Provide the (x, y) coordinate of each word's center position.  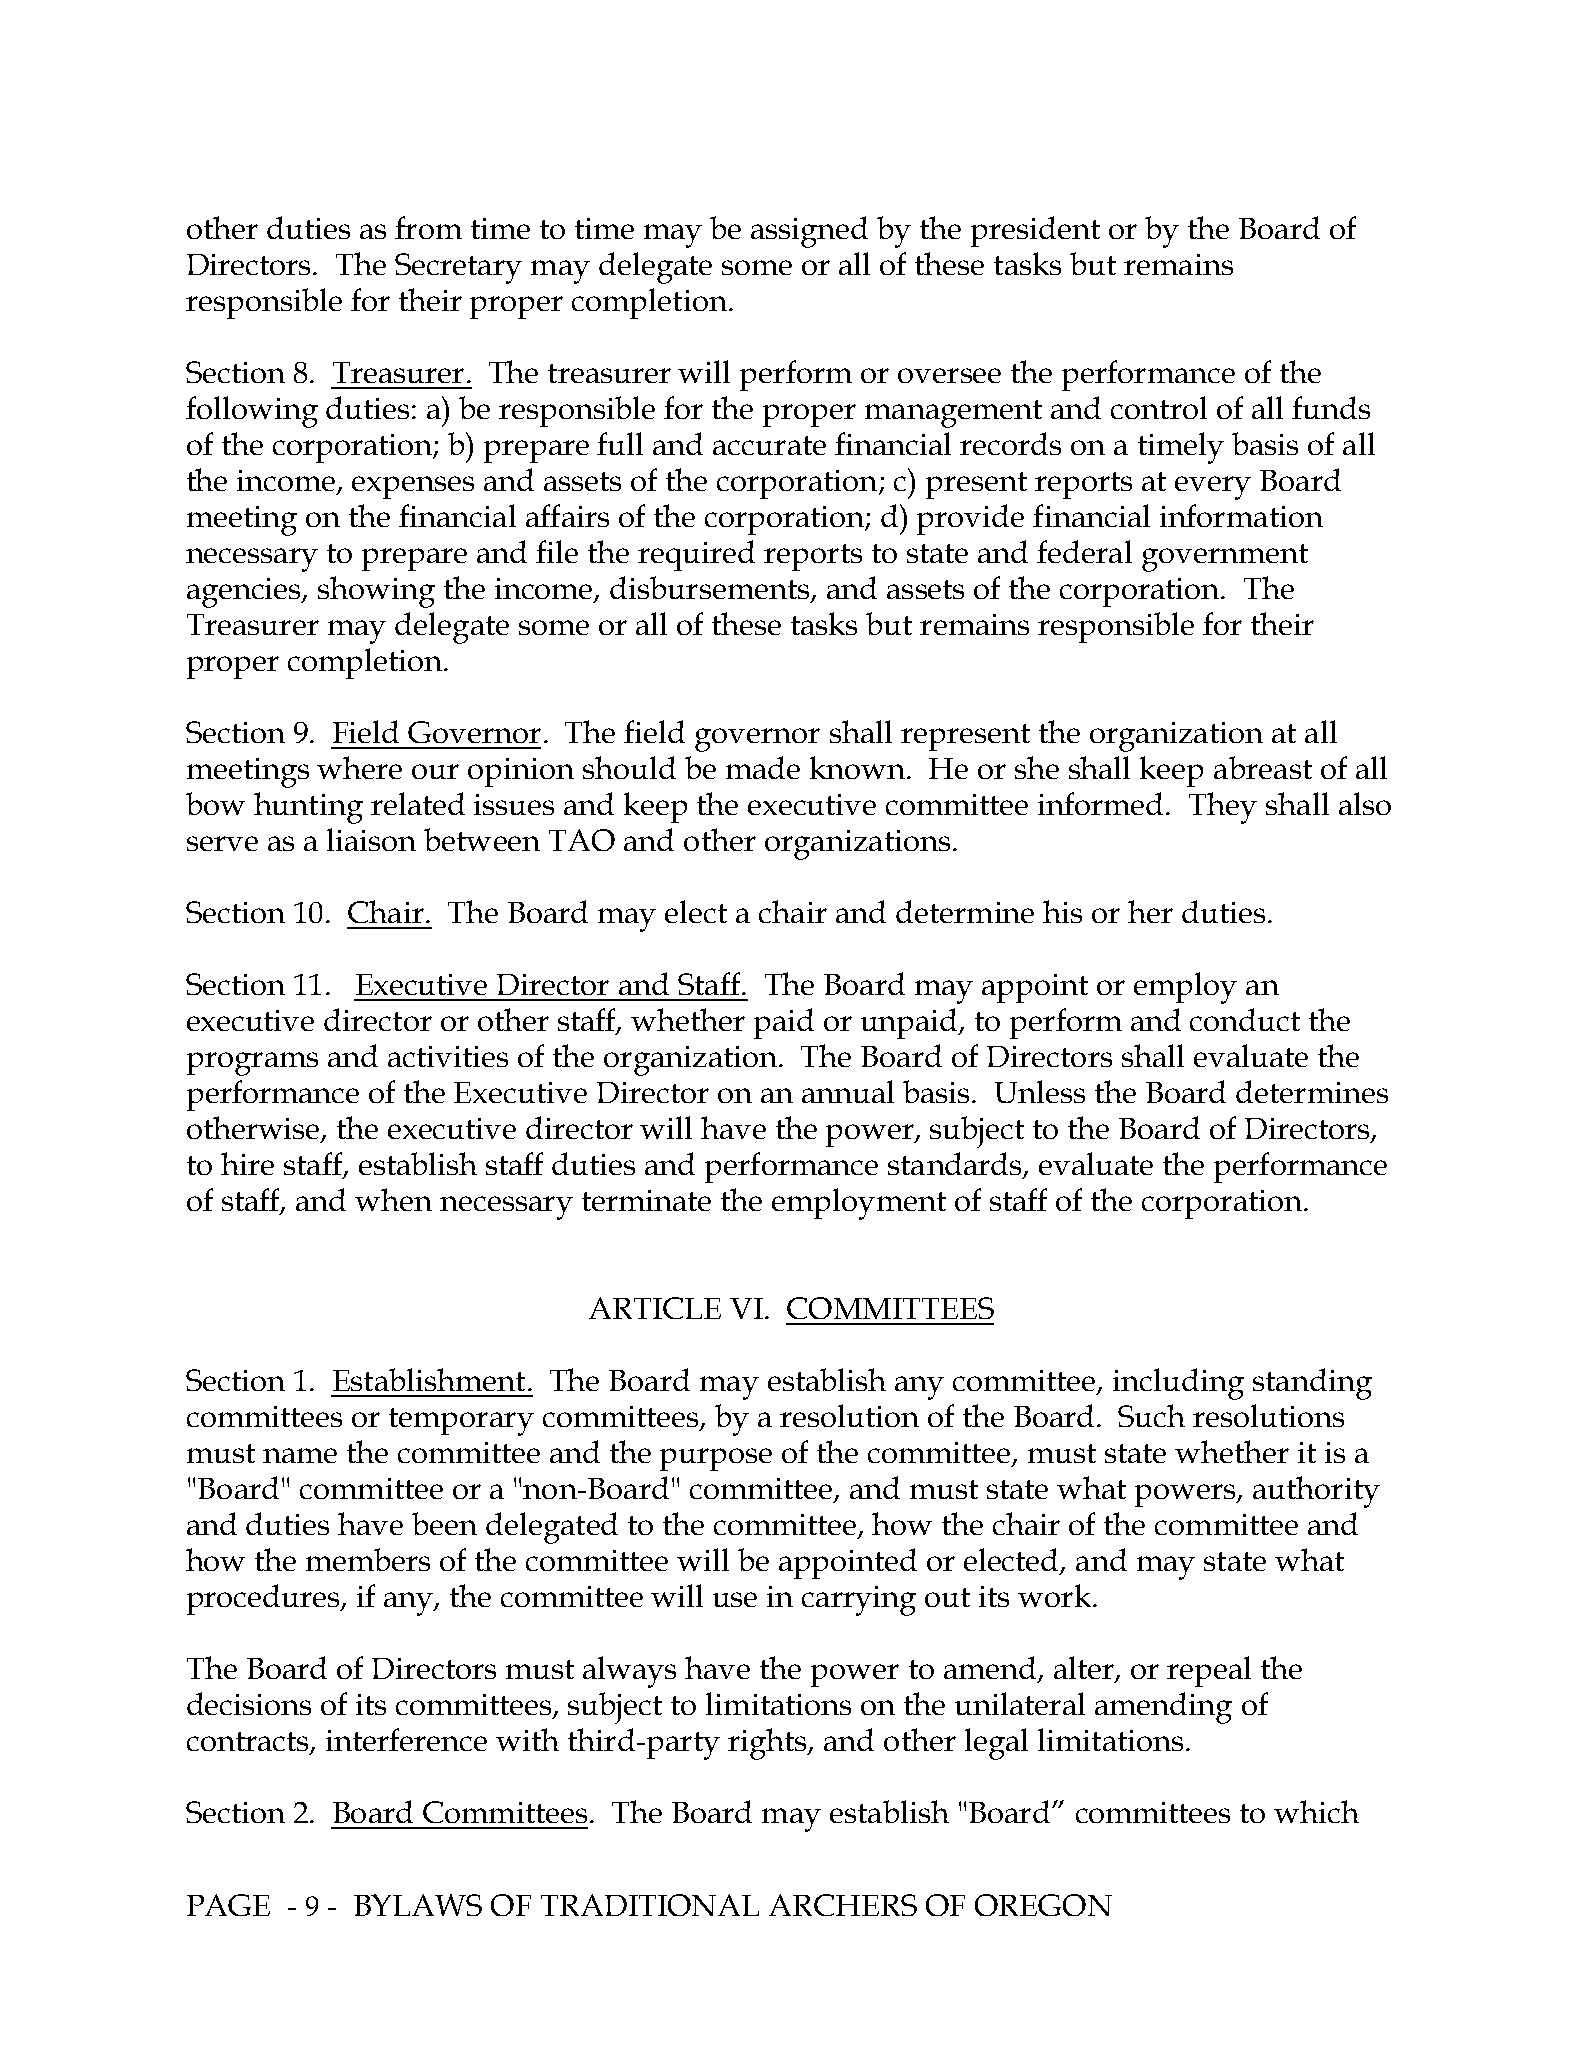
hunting (308, 808)
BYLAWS (418, 1905)
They (1223, 808)
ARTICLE (655, 1308)
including (1178, 1384)
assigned (809, 232)
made (763, 767)
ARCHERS (843, 1905)
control (1159, 407)
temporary (461, 1422)
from (428, 227)
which (1316, 1811)
